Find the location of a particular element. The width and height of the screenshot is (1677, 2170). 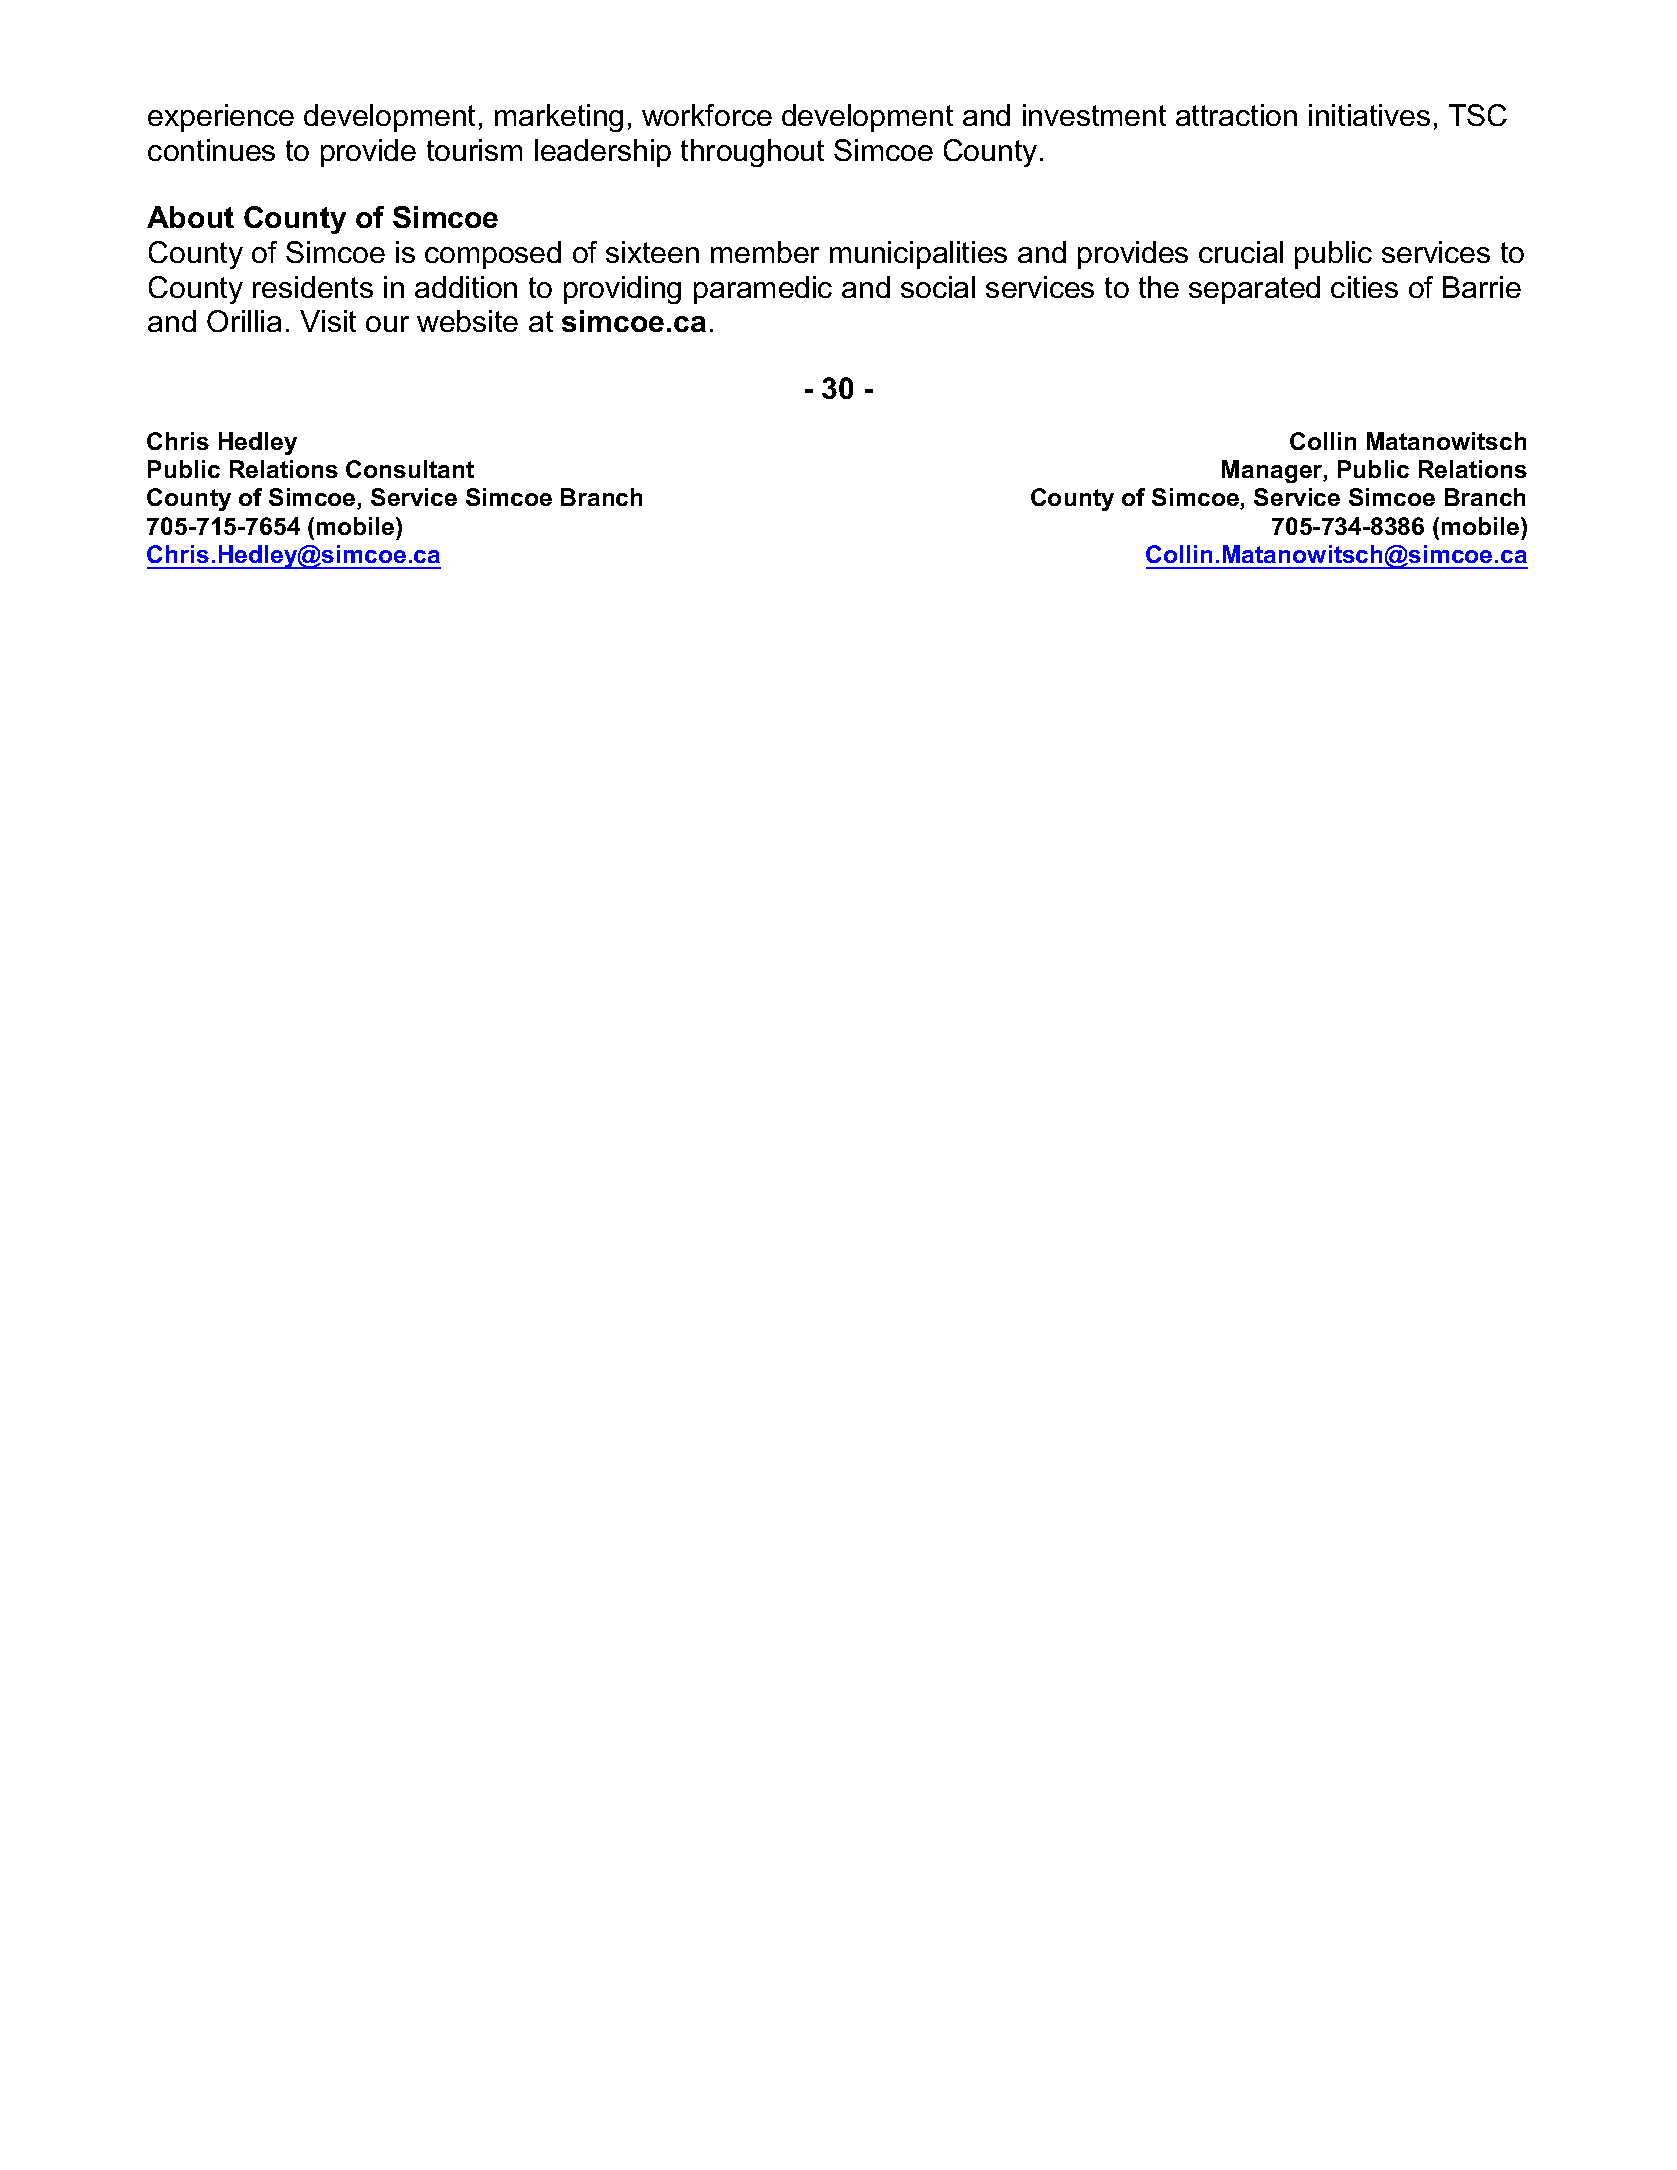

experience is located at coordinates (221, 118).
